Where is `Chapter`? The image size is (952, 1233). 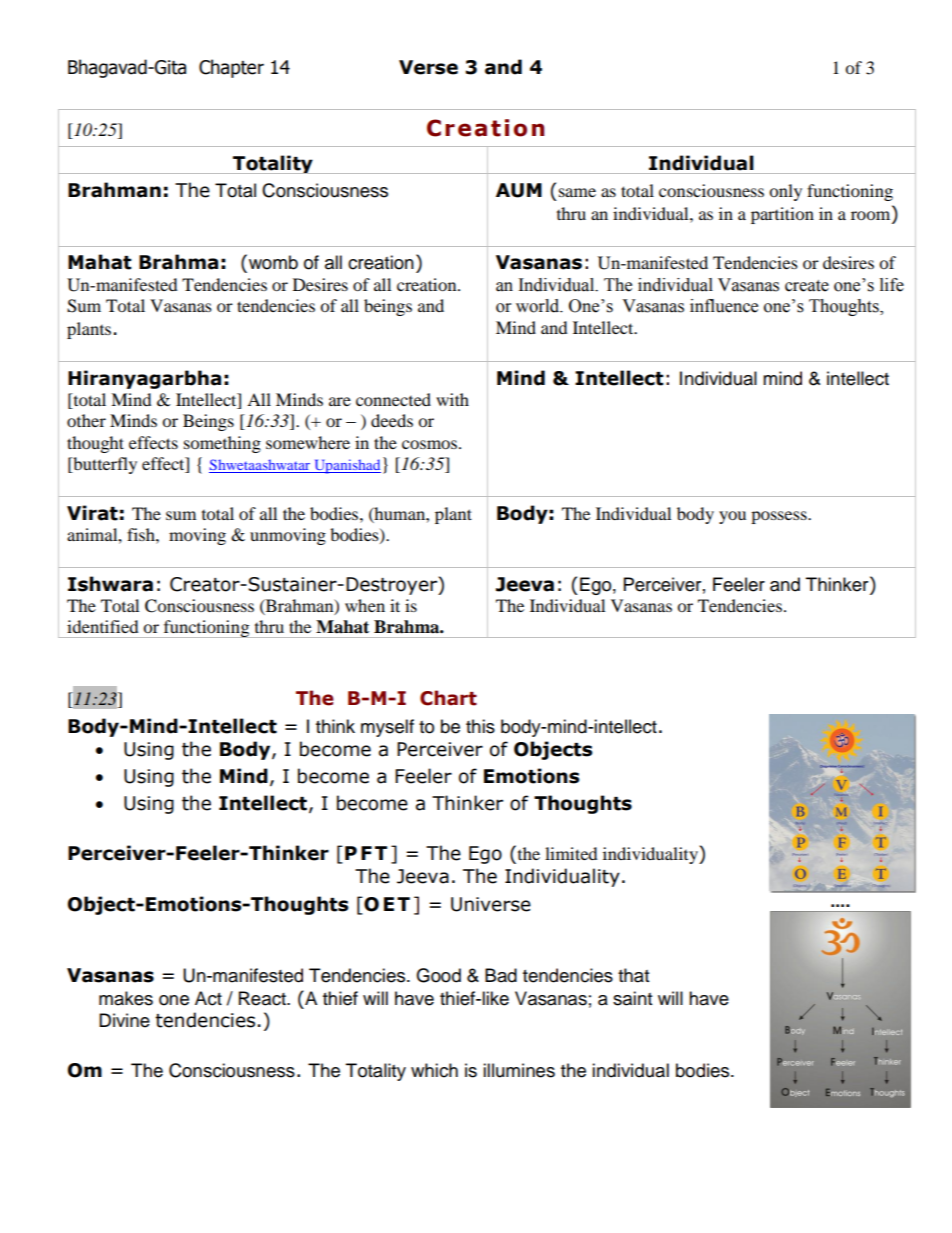
Chapter is located at coordinates (231, 68).
